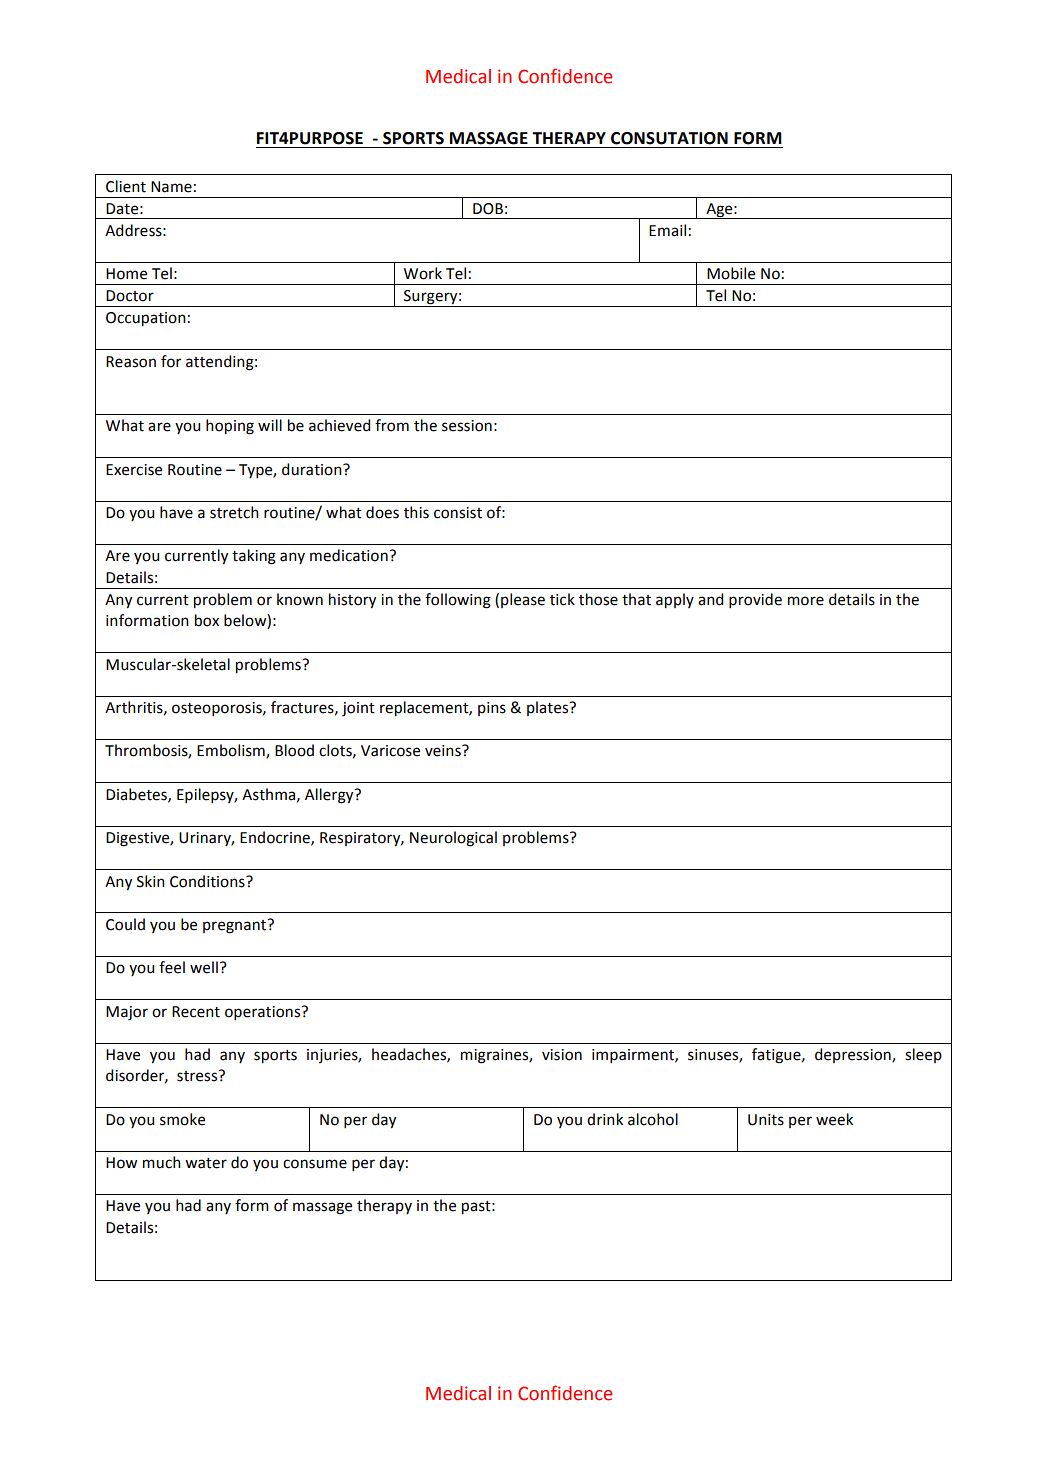 The image size is (1037, 1466). What do you see at coordinates (453, 839) in the screenshot?
I see `Neurological` at bounding box center [453, 839].
